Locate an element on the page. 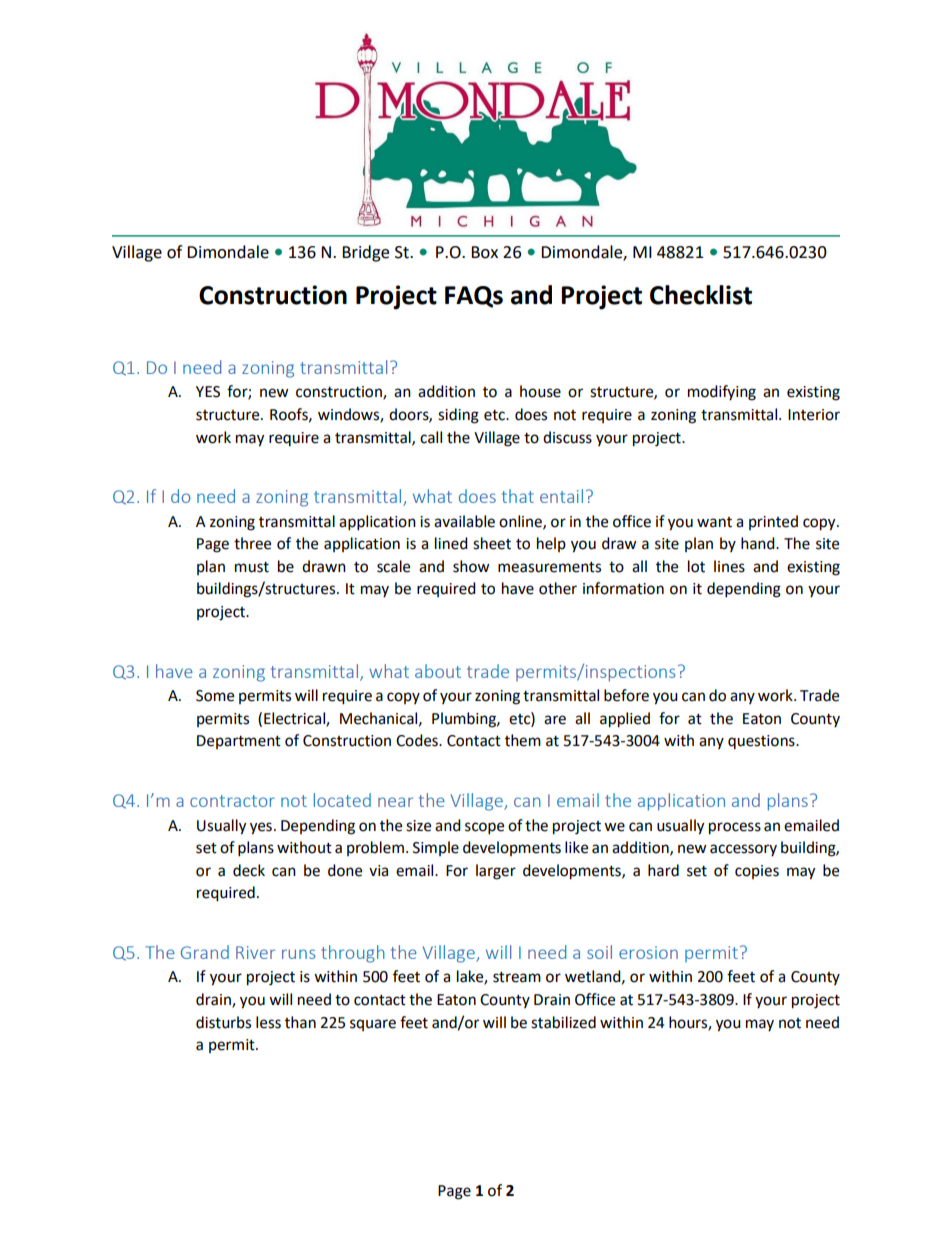 The height and width of the document is (1233, 952). Bridge is located at coordinates (365, 253).
